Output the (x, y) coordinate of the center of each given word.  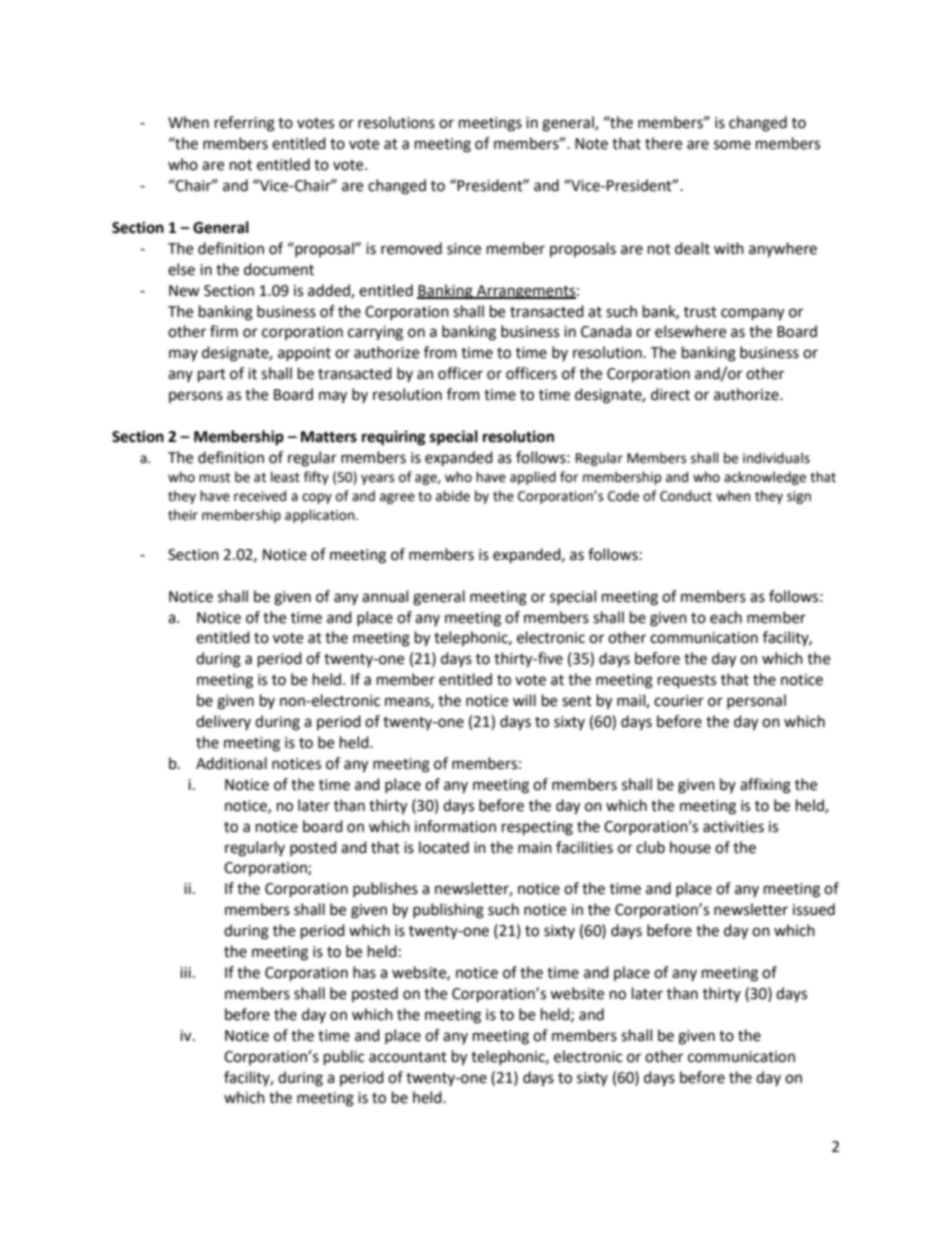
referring (245, 124)
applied (533, 478)
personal (756, 701)
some (732, 145)
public (344, 1058)
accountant (408, 1057)
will (524, 700)
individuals (776, 458)
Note (591, 144)
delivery (223, 722)
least (285, 477)
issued (814, 909)
